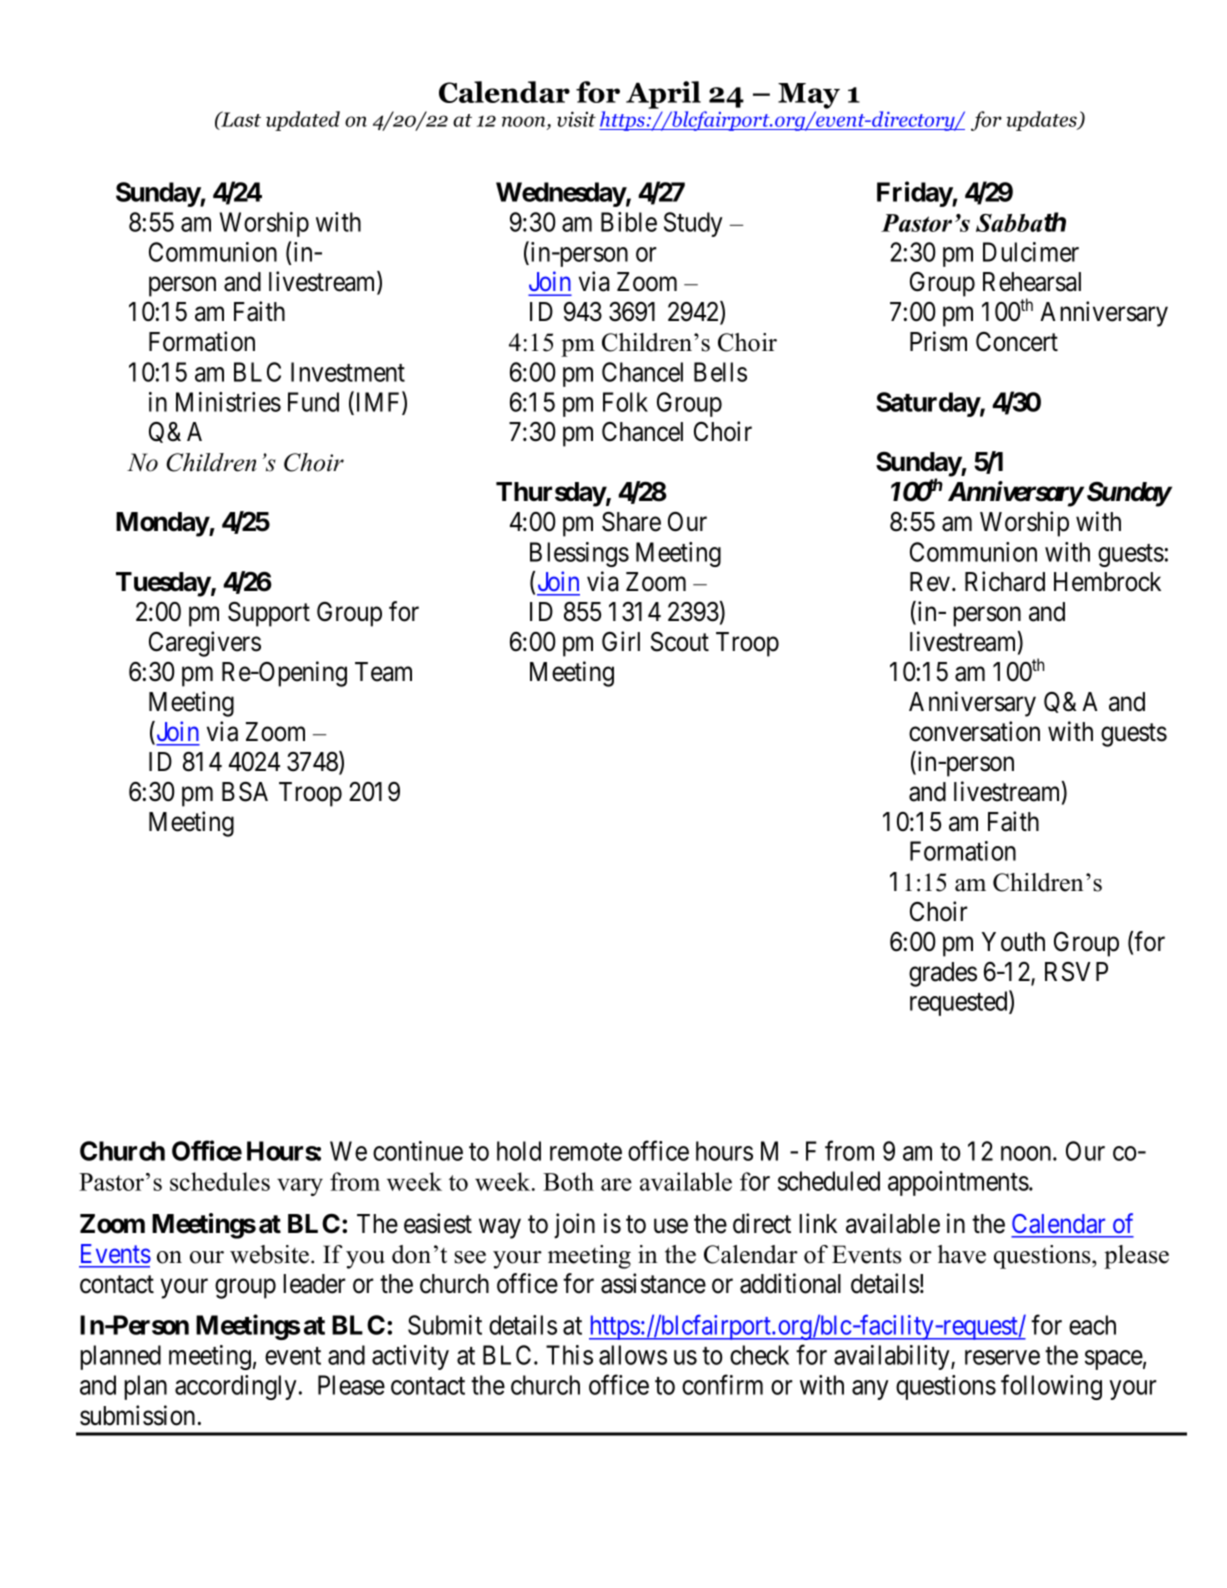 The height and width of the screenshot is (1588, 1227). I want to click on Girl, so click(621, 641).
